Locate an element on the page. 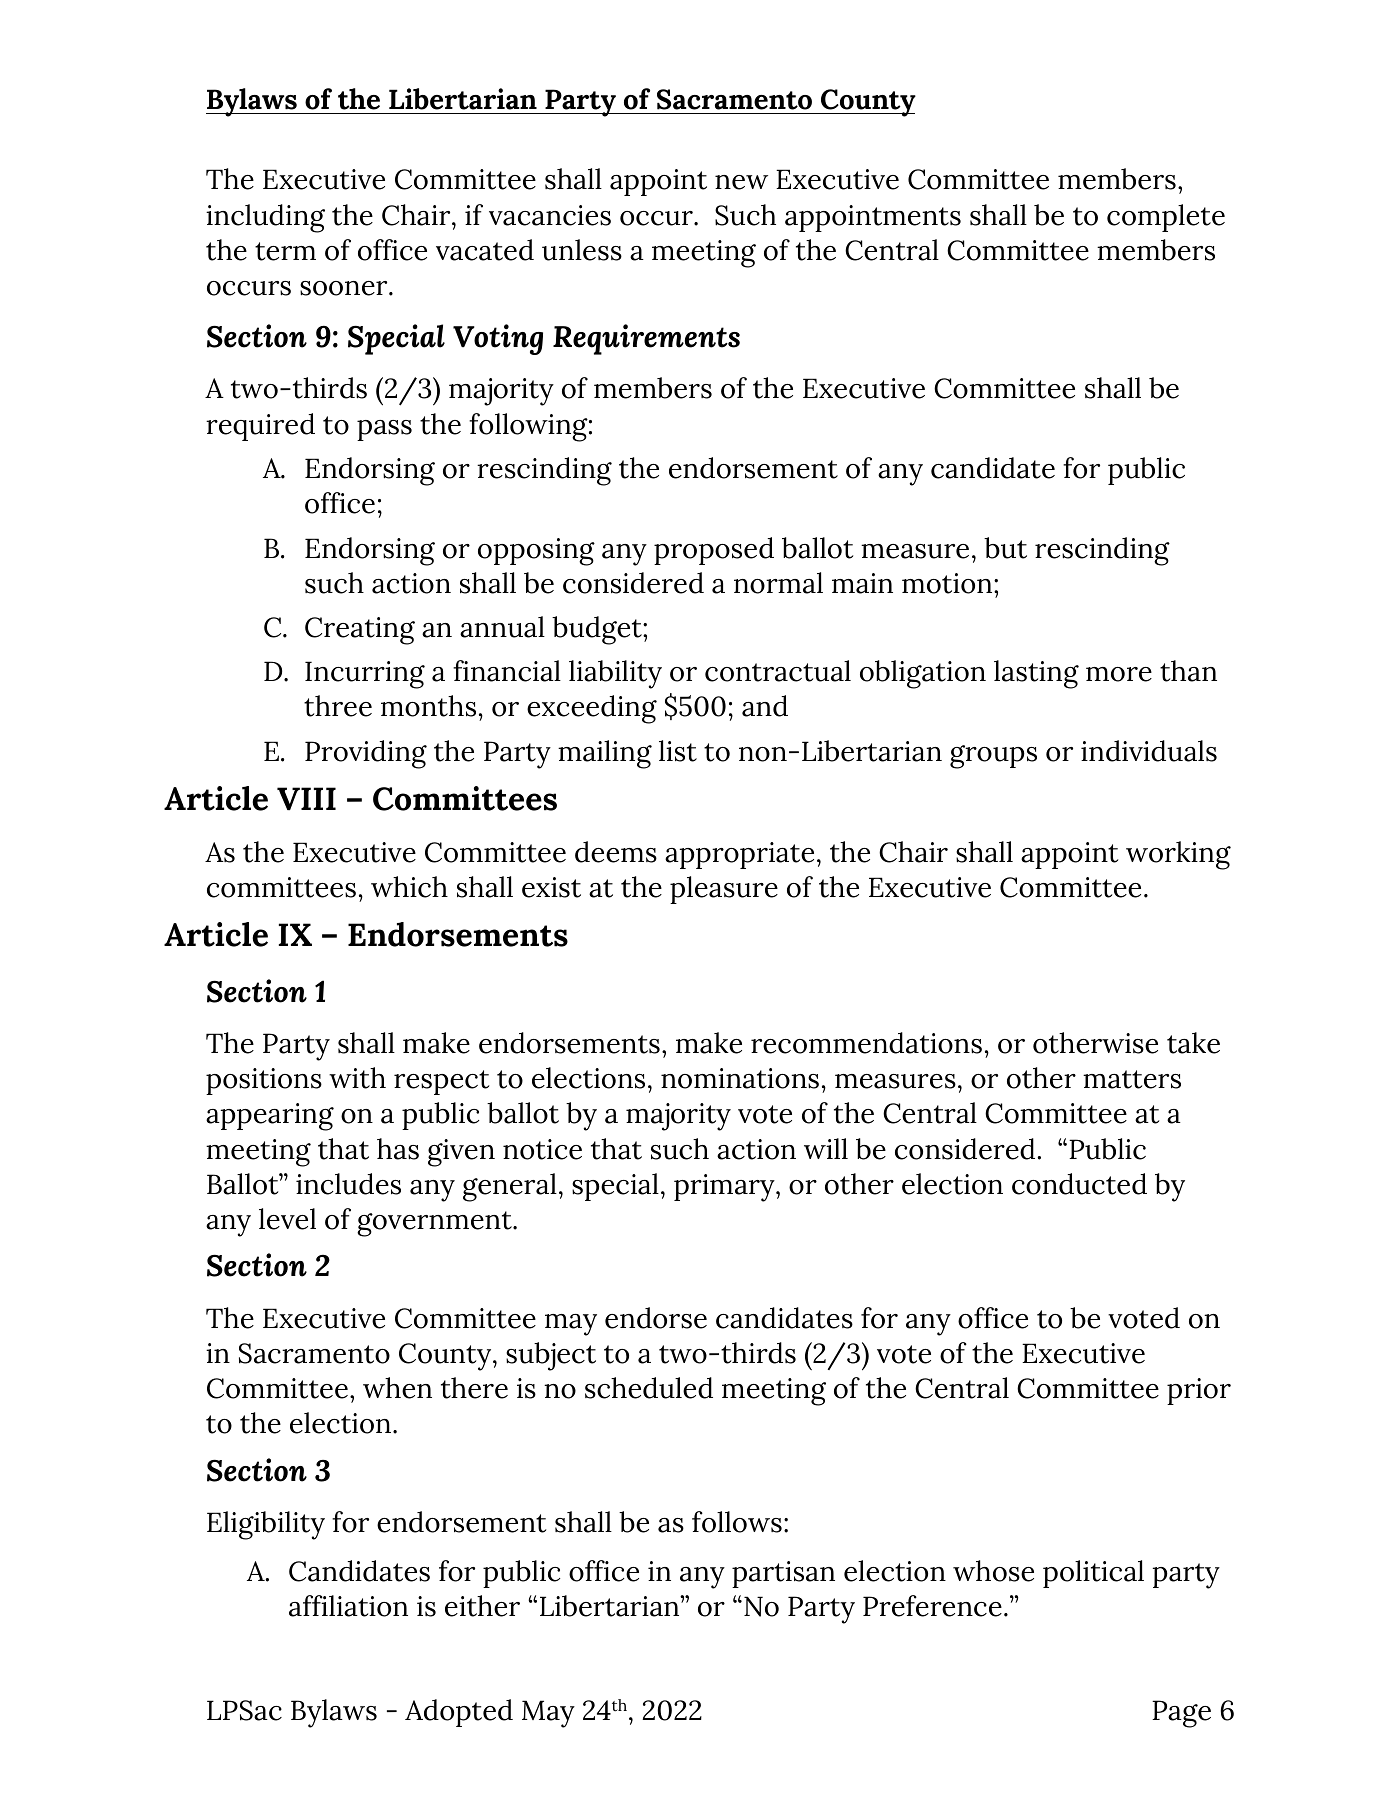 This page has height=1811, width=1400. new is located at coordinates (741, 182).
